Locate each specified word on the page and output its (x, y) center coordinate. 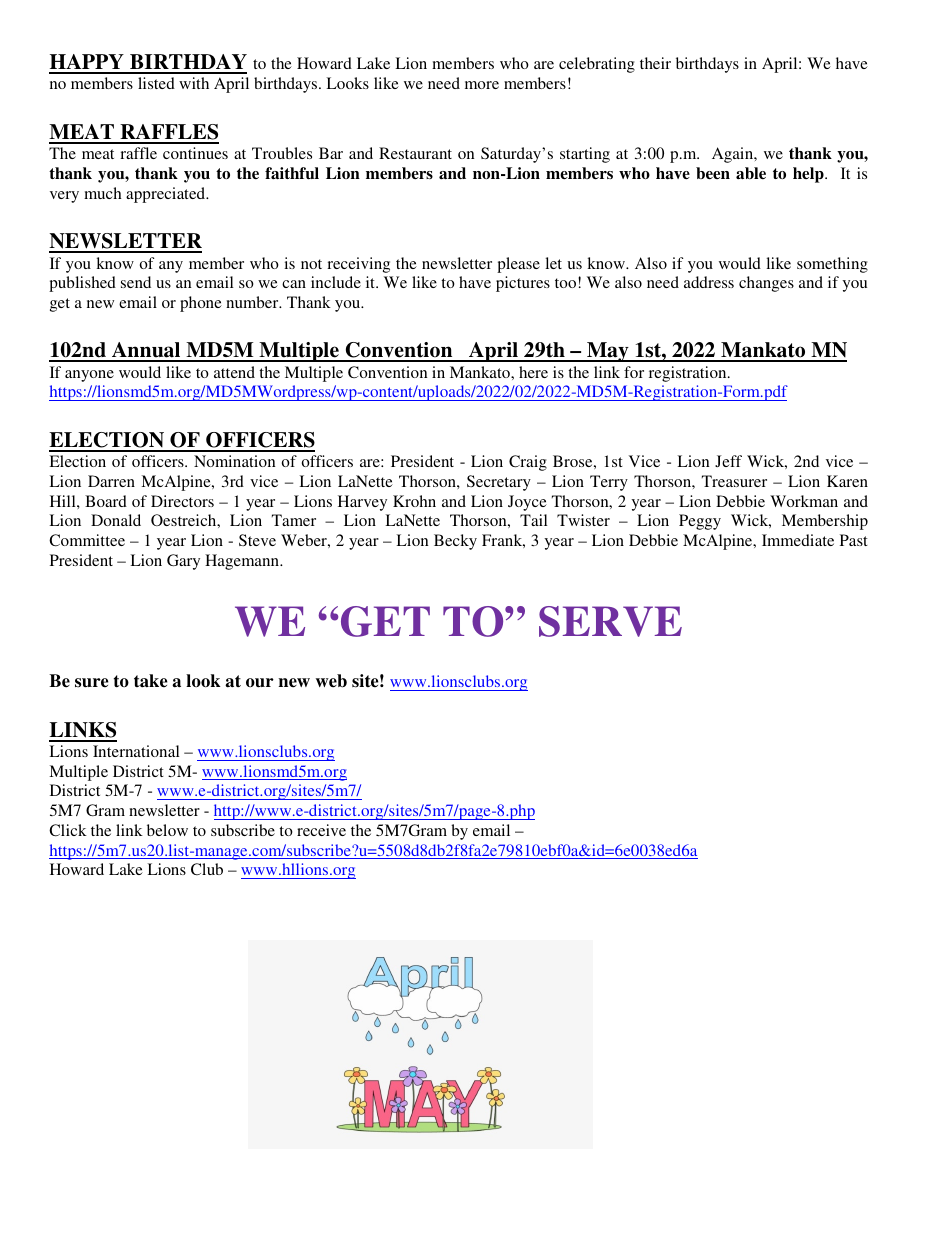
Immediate (798, 540)
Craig (528, 463)
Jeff (728, 461)
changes (766, 284)
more (482, 85)
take (150, 681)
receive (321, 830)
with (194, 83)
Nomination (235, 461)
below (167, 830)
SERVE (610, 621)
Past (854, 540)
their (655, 63)
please (518, 265)
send (136, 282)
